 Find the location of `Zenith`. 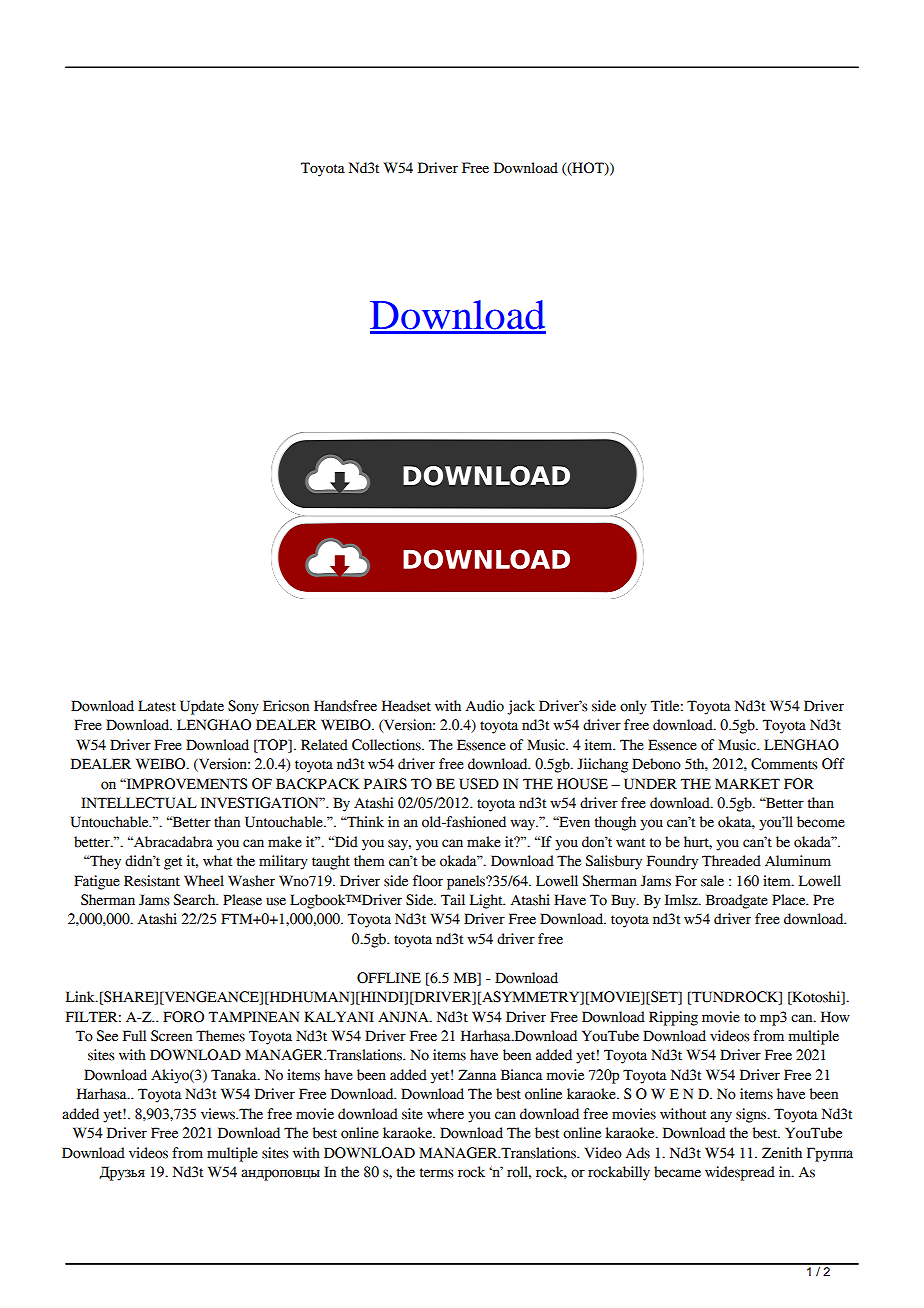

Zenith is located at coordinates (782, 1153).
